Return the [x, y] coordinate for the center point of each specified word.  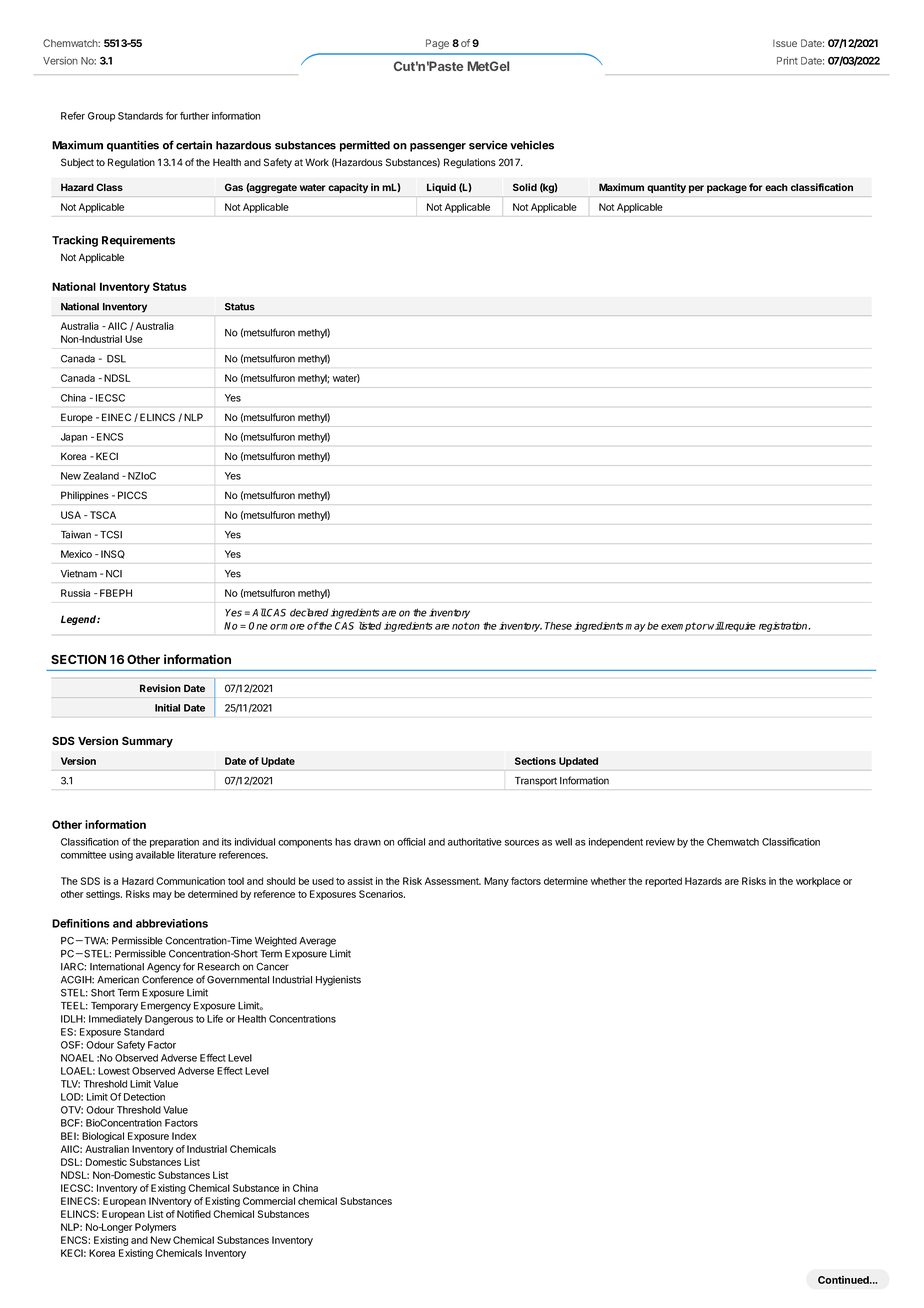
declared [309, 612]
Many [496, 882]
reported [663, 882]
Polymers [155, 1228]
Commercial [269, 1201]
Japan [74, 438]
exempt [678, 627]
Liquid [441, 188]
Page [437, 44]
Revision [160, 688]
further [194, 116]
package [727, 188]
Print [787, 61]
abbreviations [172, 923]
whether [608, 881]
